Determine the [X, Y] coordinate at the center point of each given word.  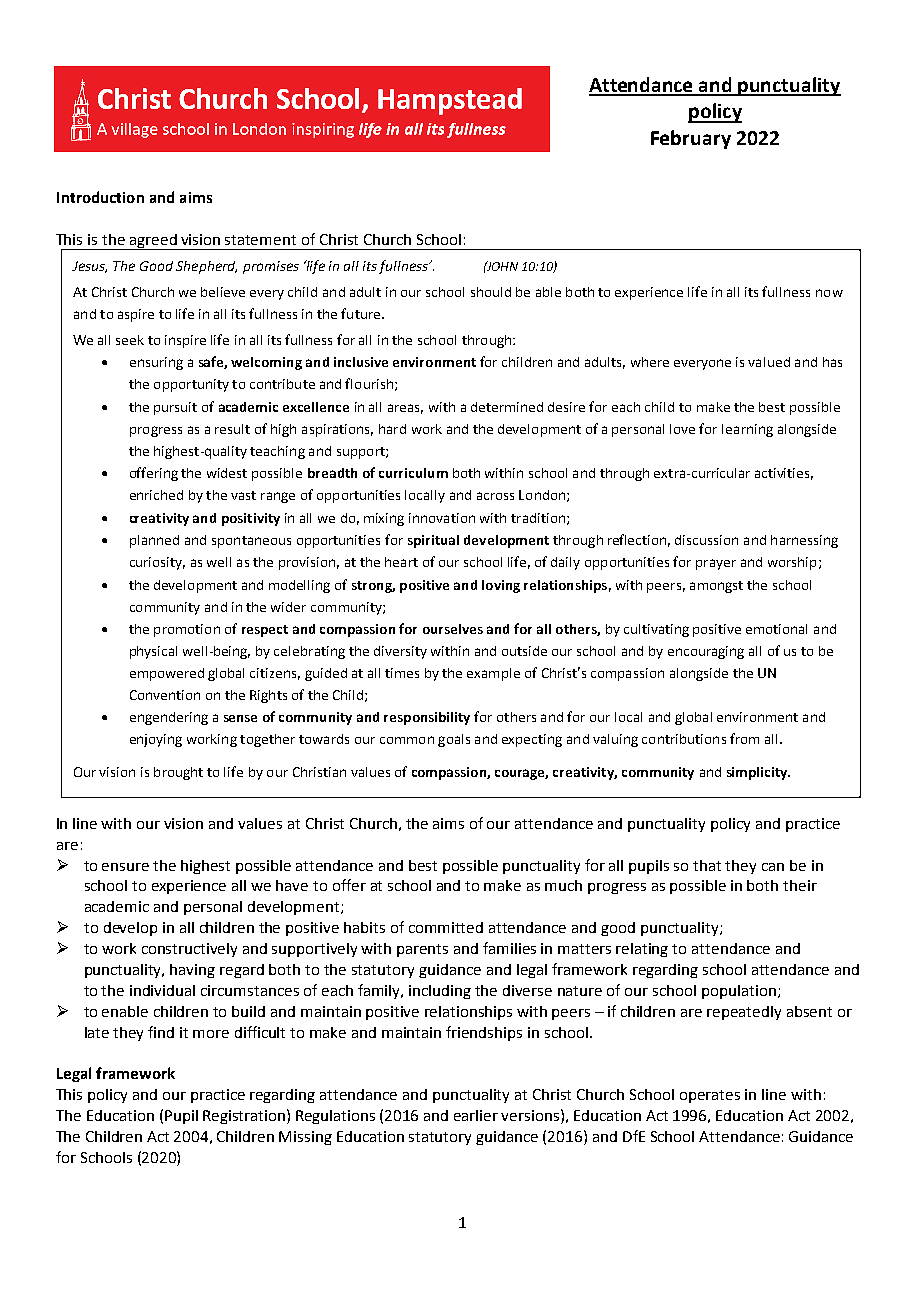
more [211, 1034]
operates [710, 1096]
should [491, 292]
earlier [476, 1115]
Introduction [100, 197]
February [691, 139]
